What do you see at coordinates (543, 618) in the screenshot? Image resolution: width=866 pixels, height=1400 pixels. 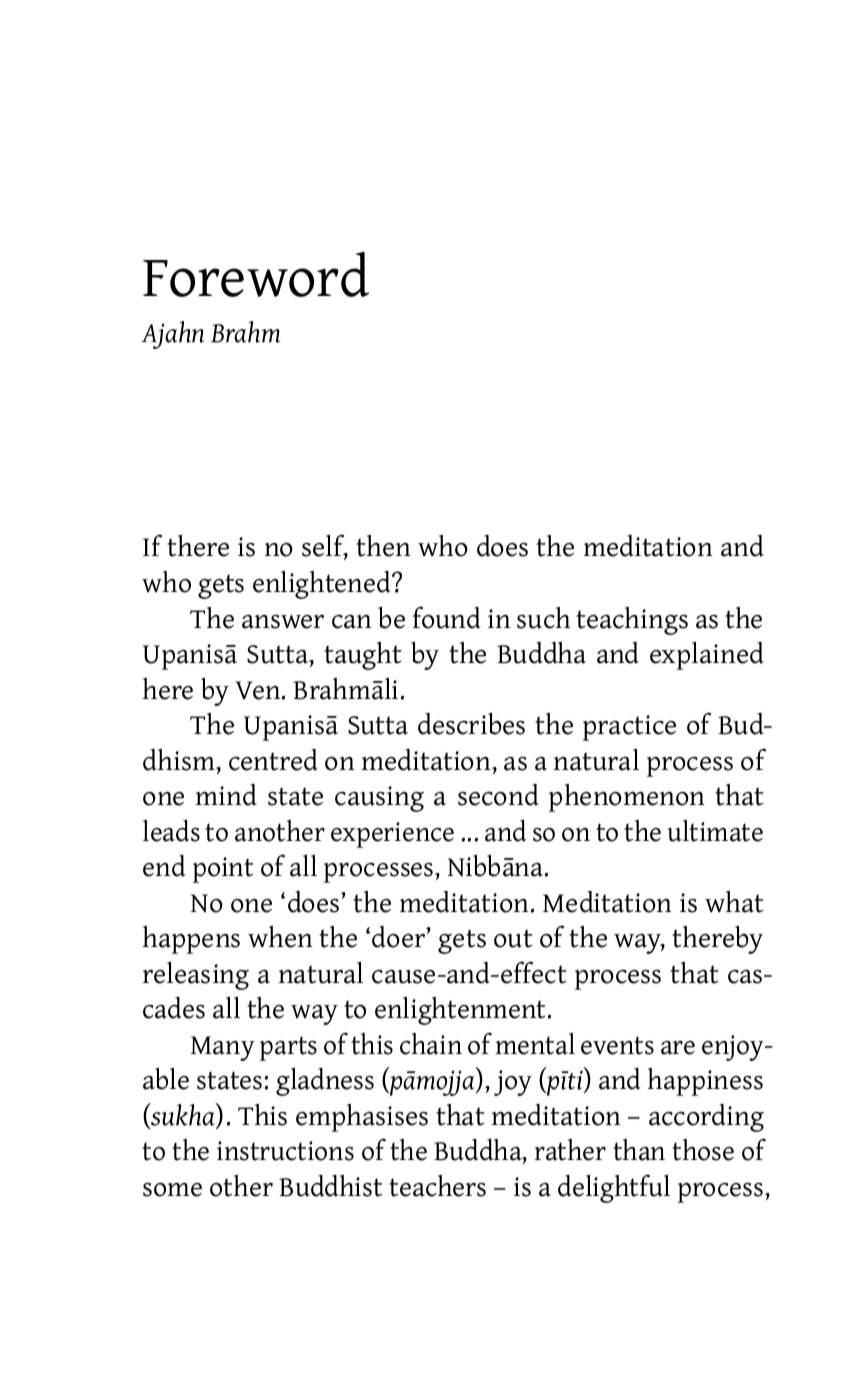 I see `such` at bounding box center [543, 618].
